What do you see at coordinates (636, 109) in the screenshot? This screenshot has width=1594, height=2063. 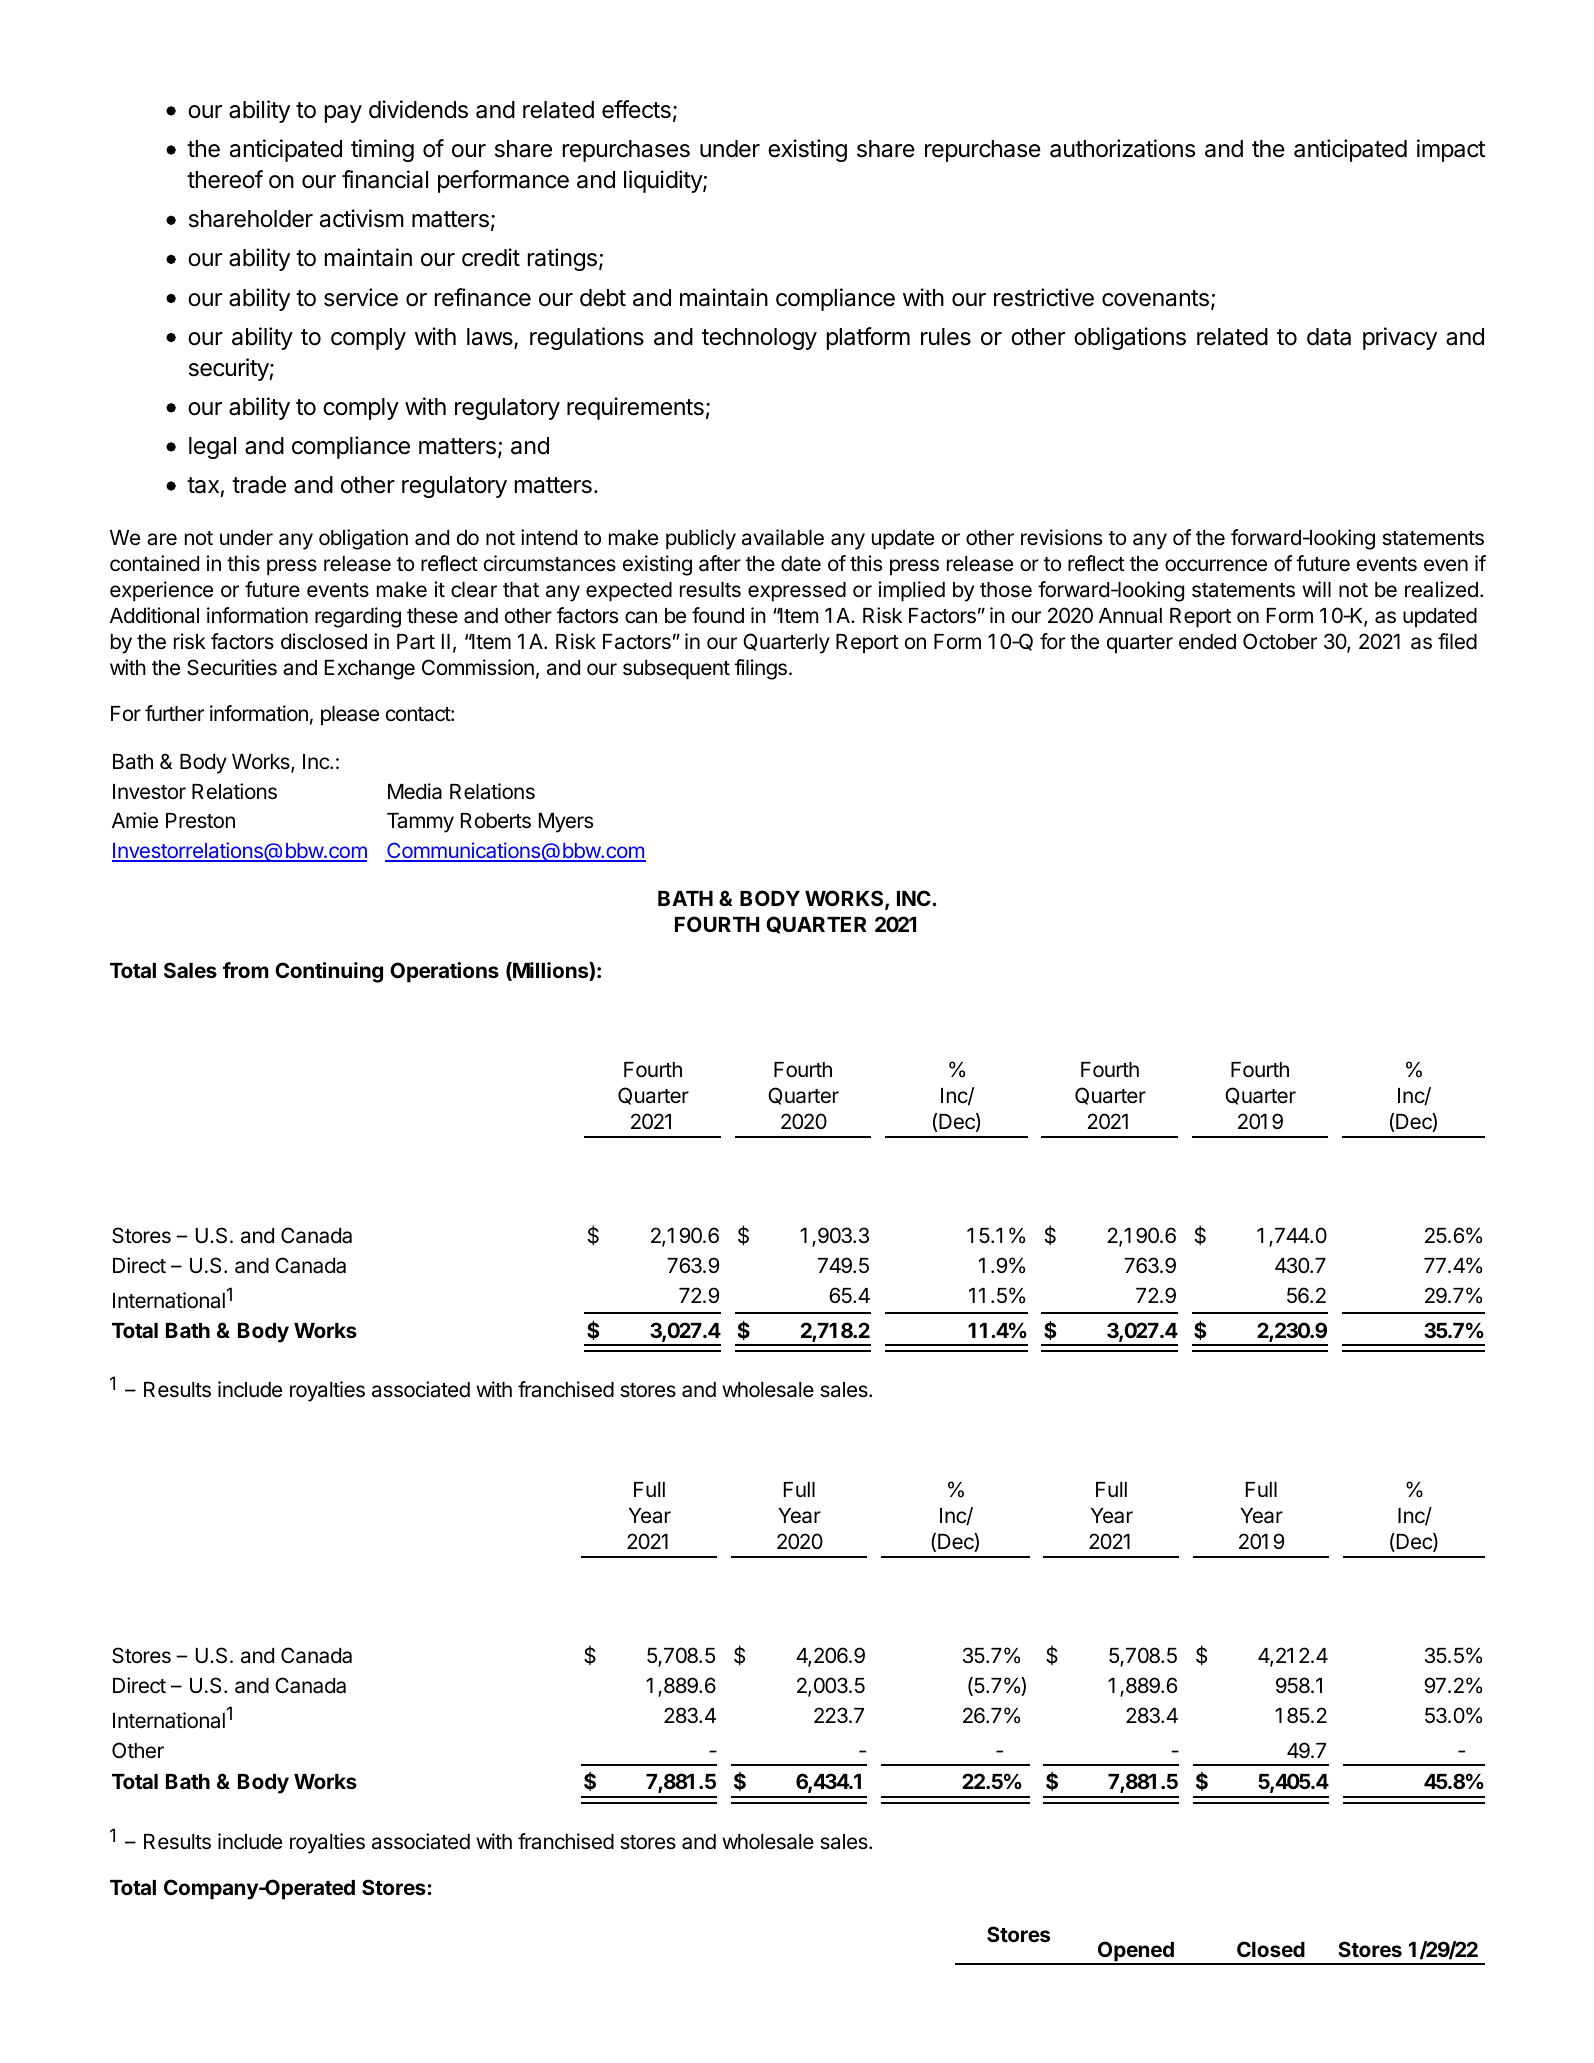 I see `effects` at bounding box center [636, 109].
